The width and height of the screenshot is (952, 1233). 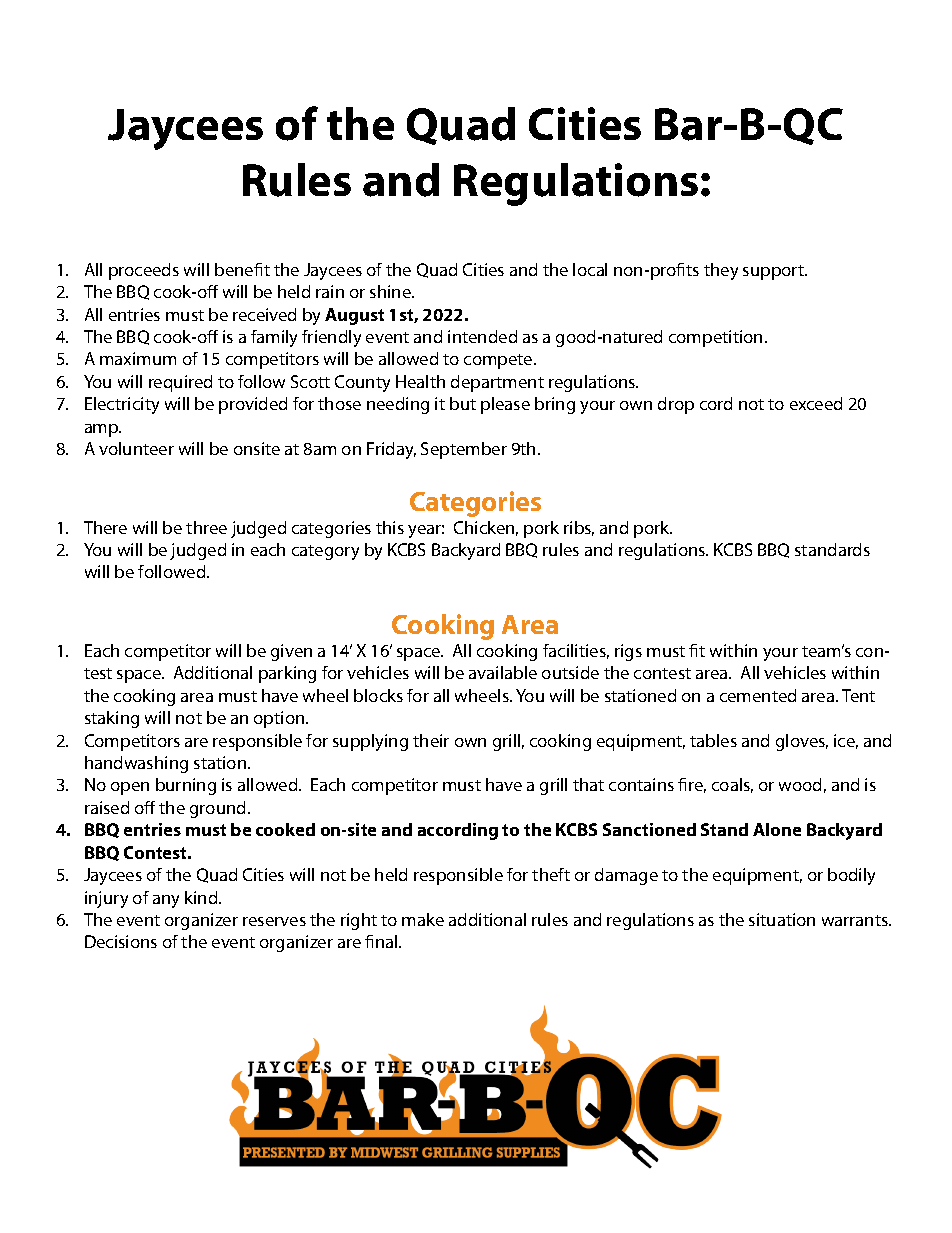 What do you see at coordinates (390, 527) in the screenshot?
I see `this` at bounding box center [390, 527].
